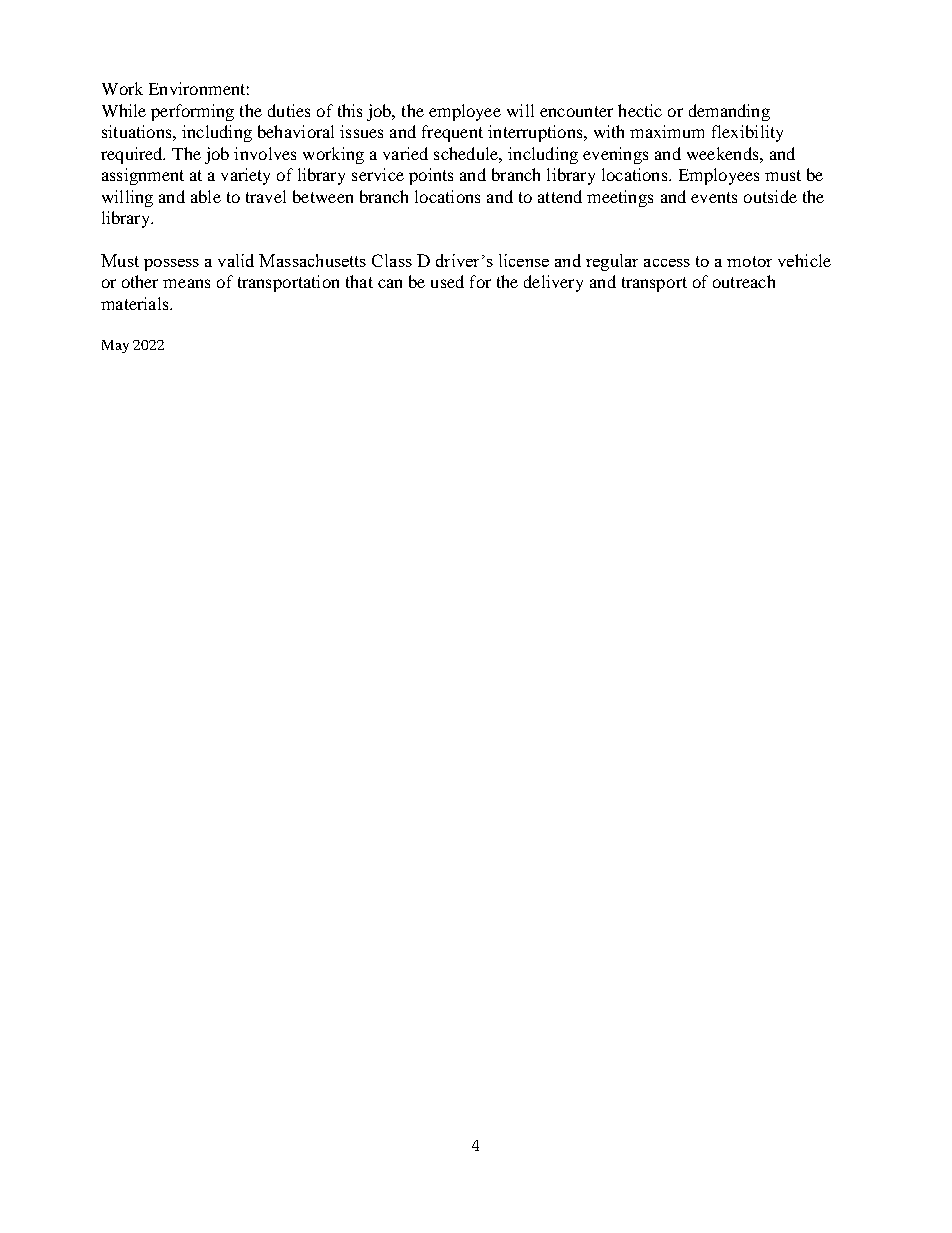 The height and width of the page is (1233, 952). Describe the element at coordinates (206, 196) in the page. I see `able` at that location.
